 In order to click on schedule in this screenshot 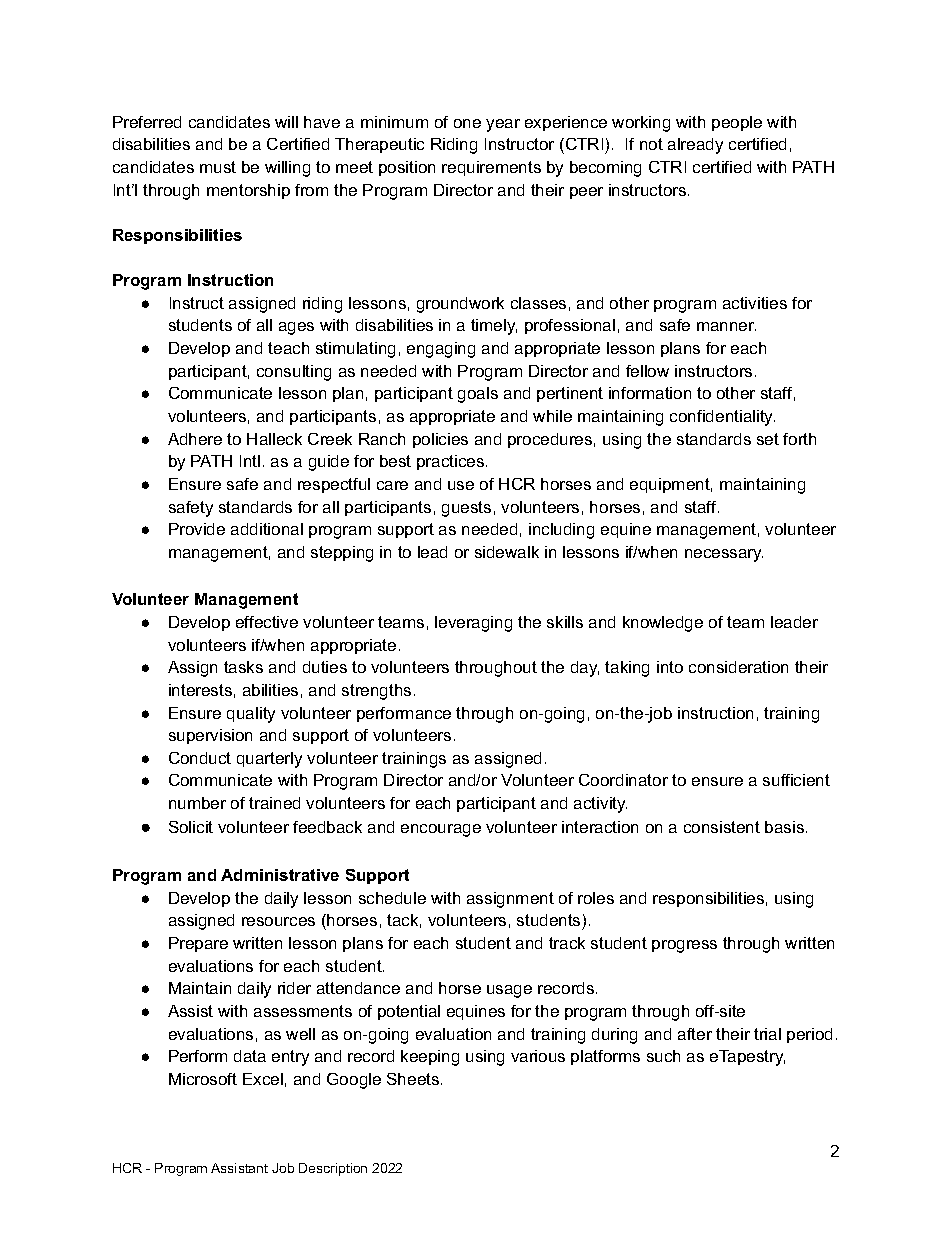, I will do `click(392, 898)`.
